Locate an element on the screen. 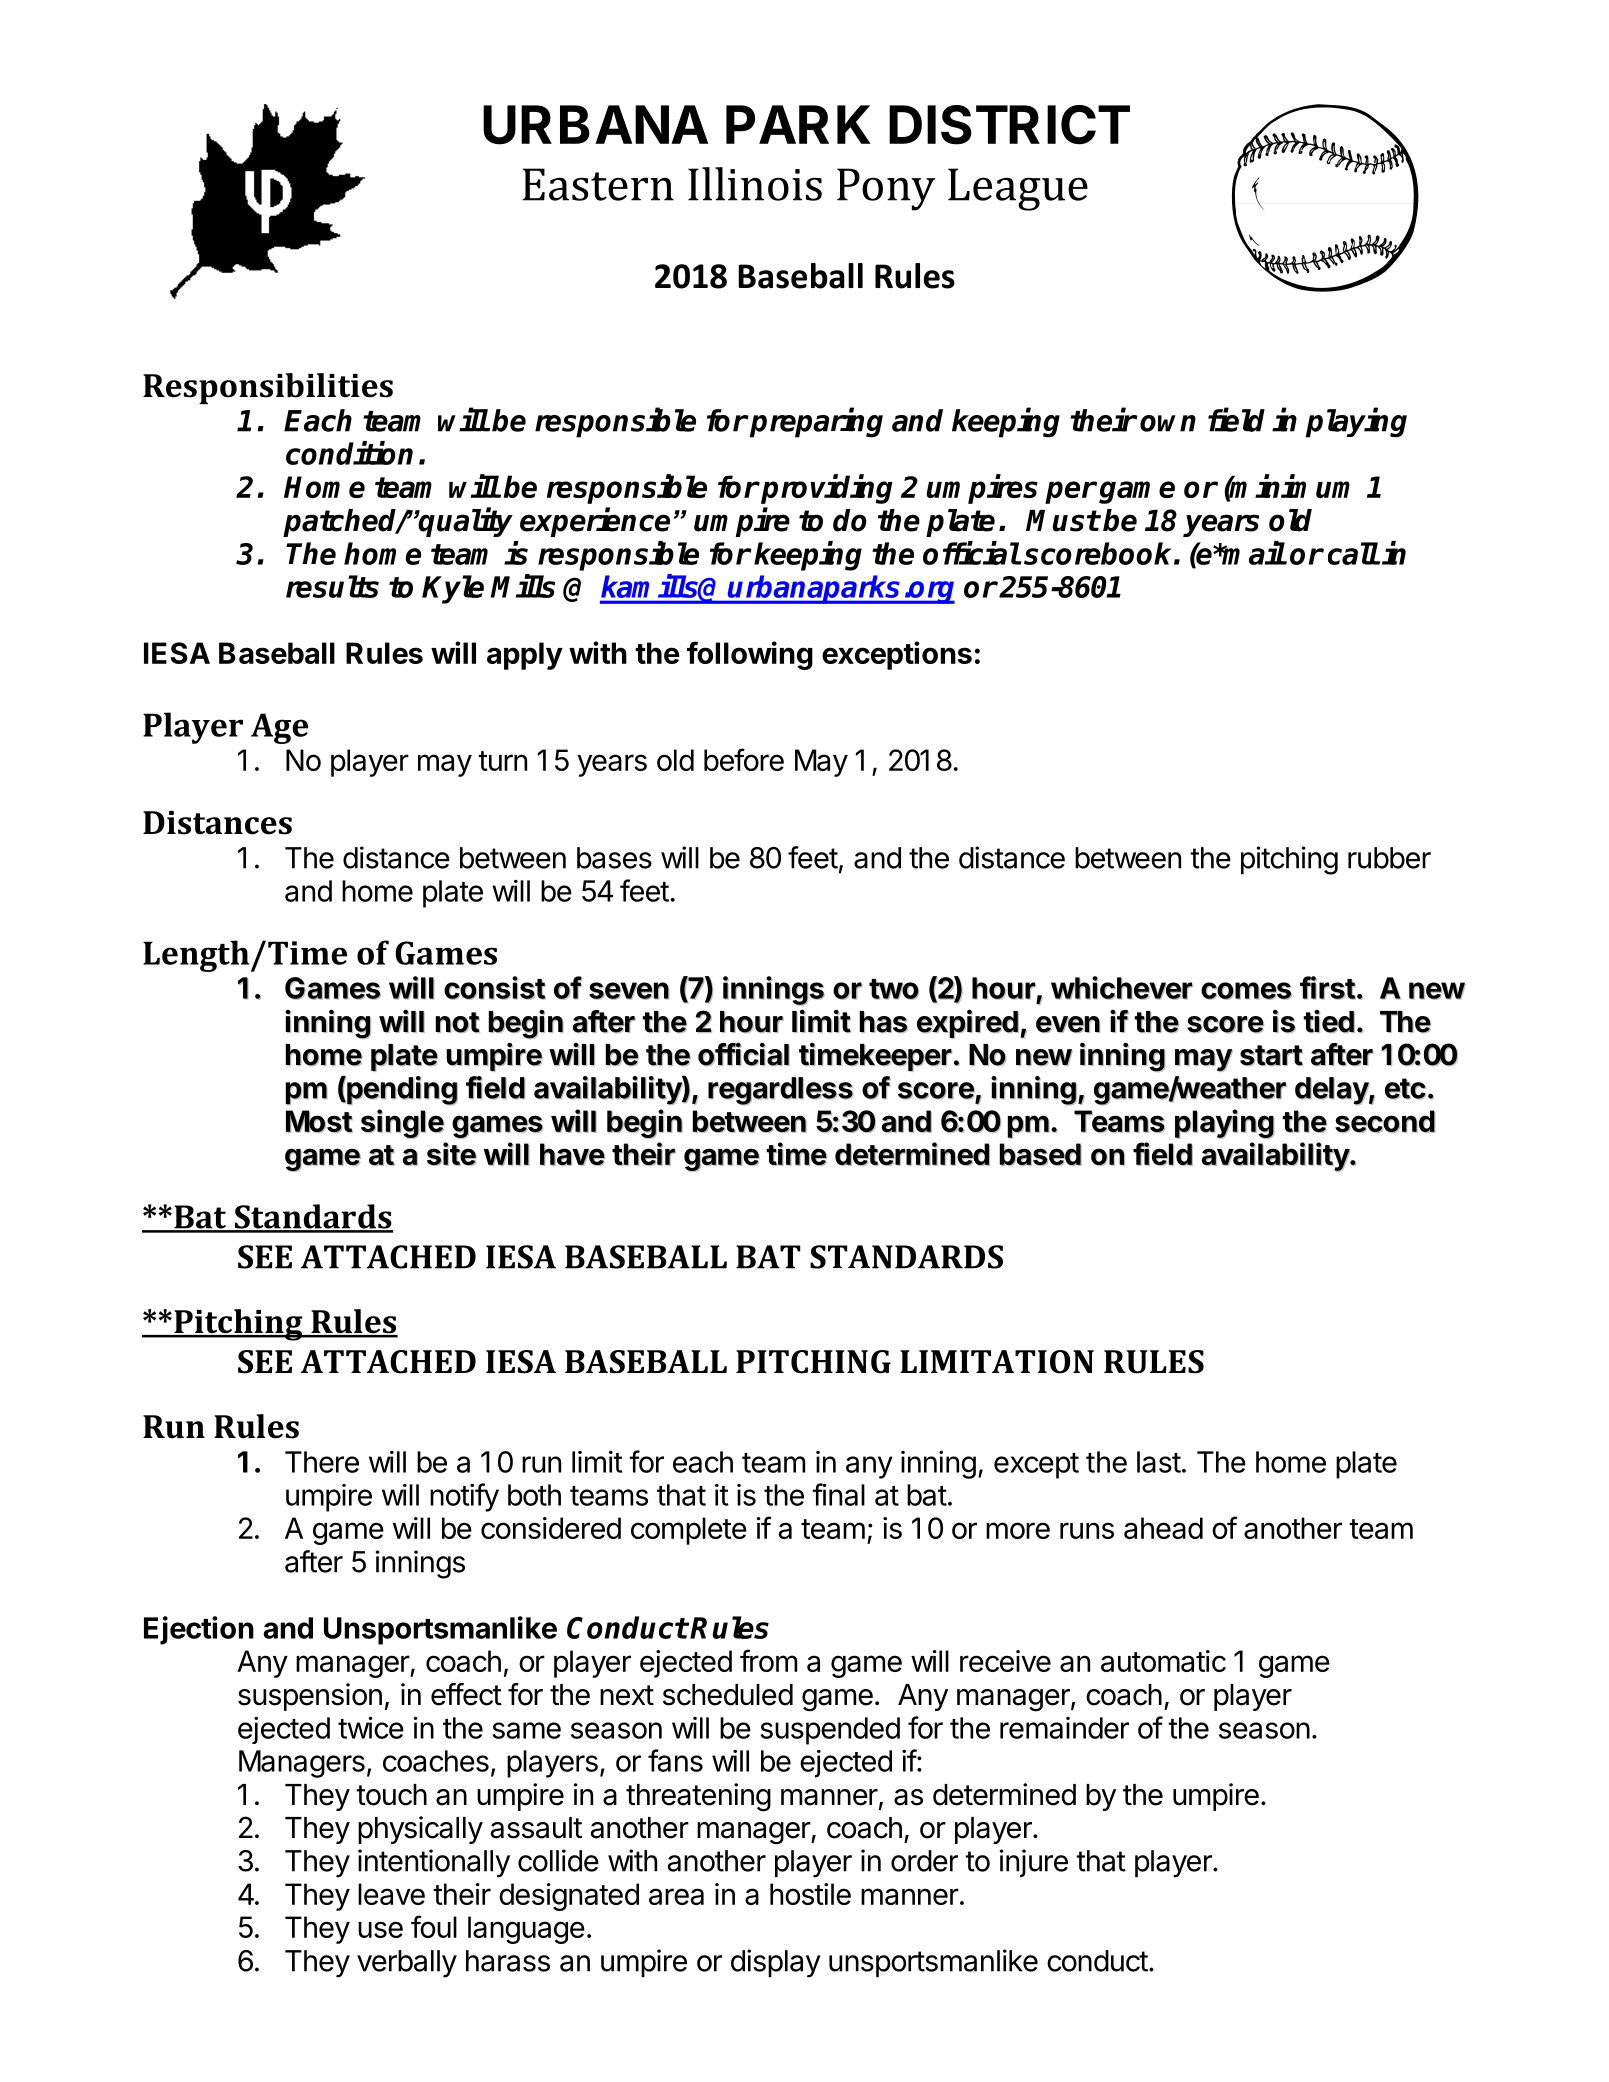  before is located at coordinates (744, 759).
